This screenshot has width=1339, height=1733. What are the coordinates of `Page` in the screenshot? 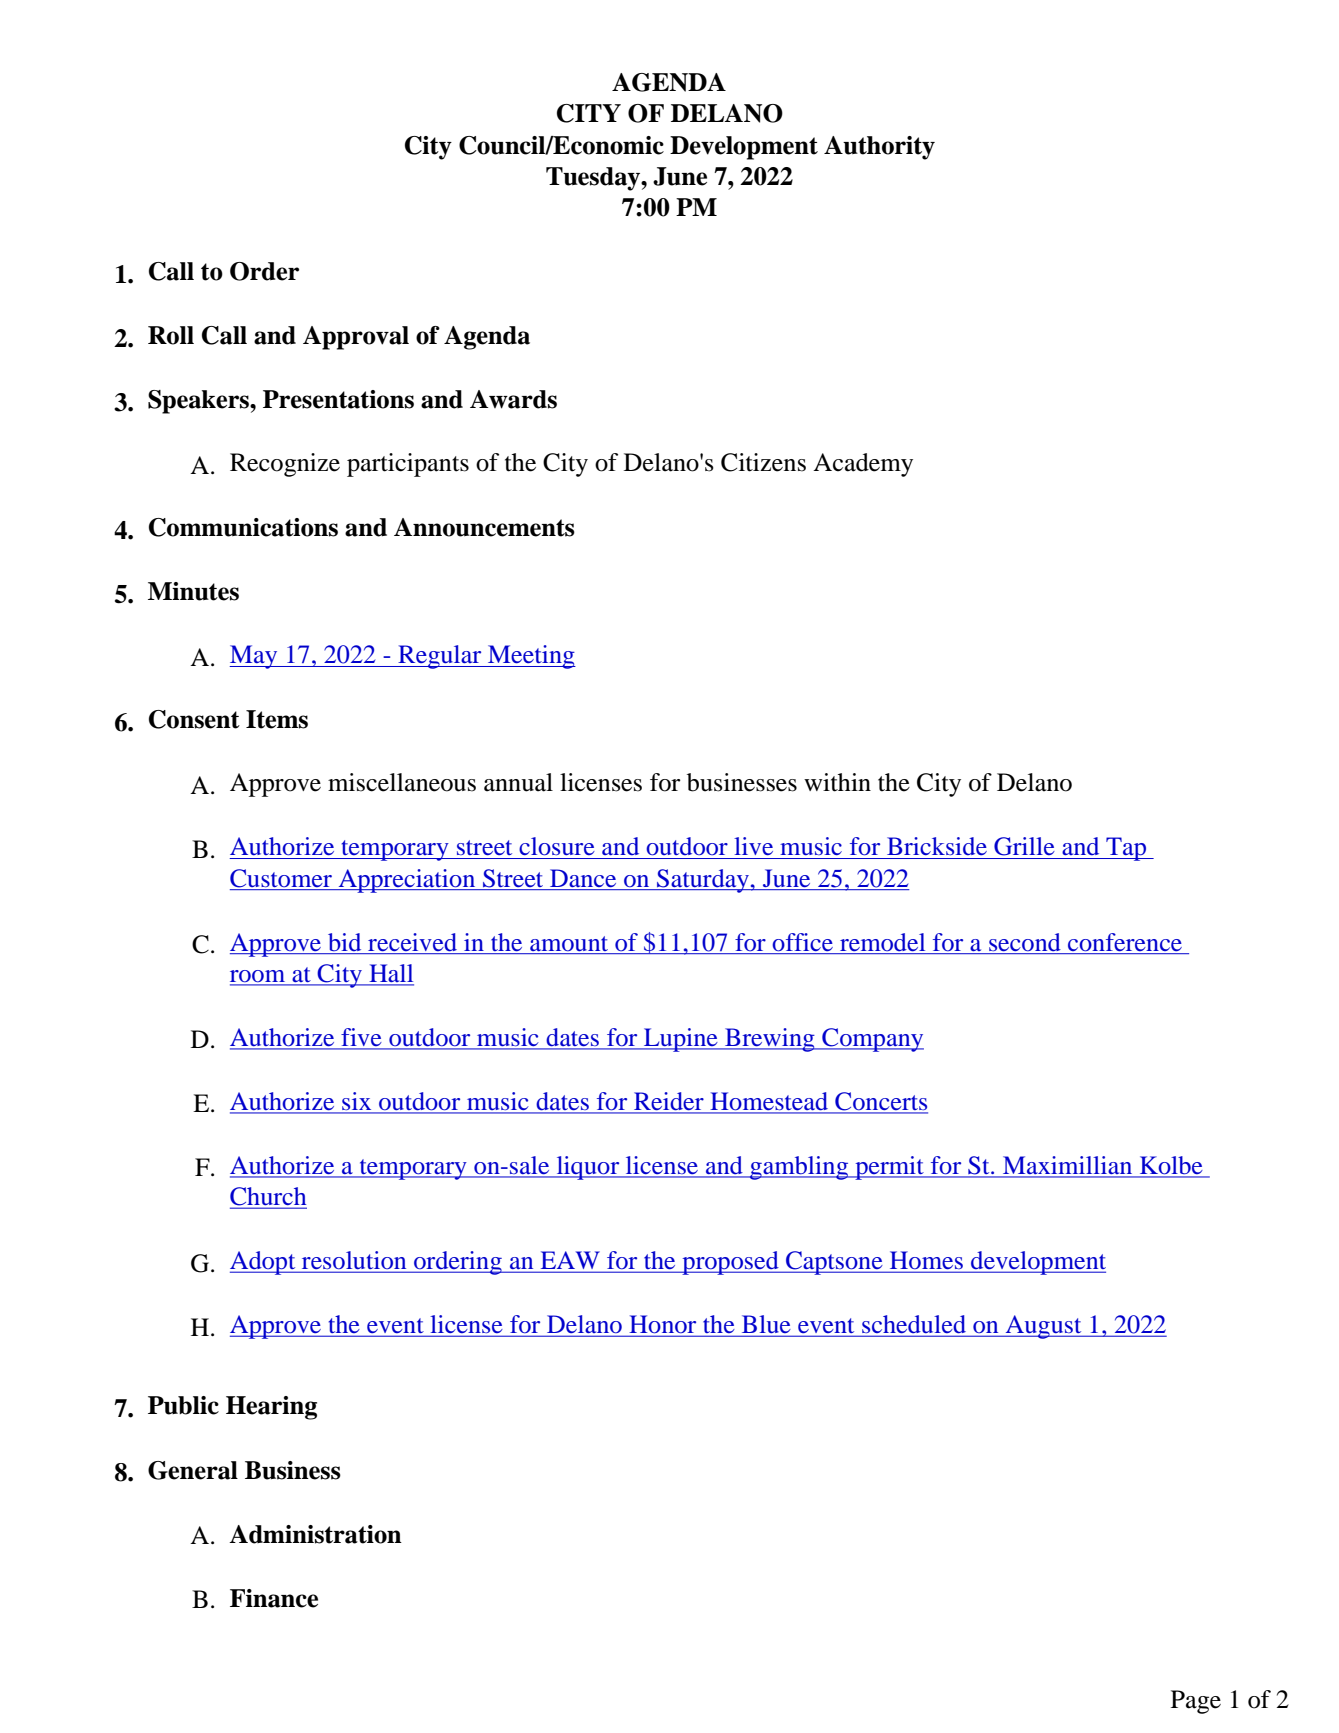 It's located at (1196, 1702).
